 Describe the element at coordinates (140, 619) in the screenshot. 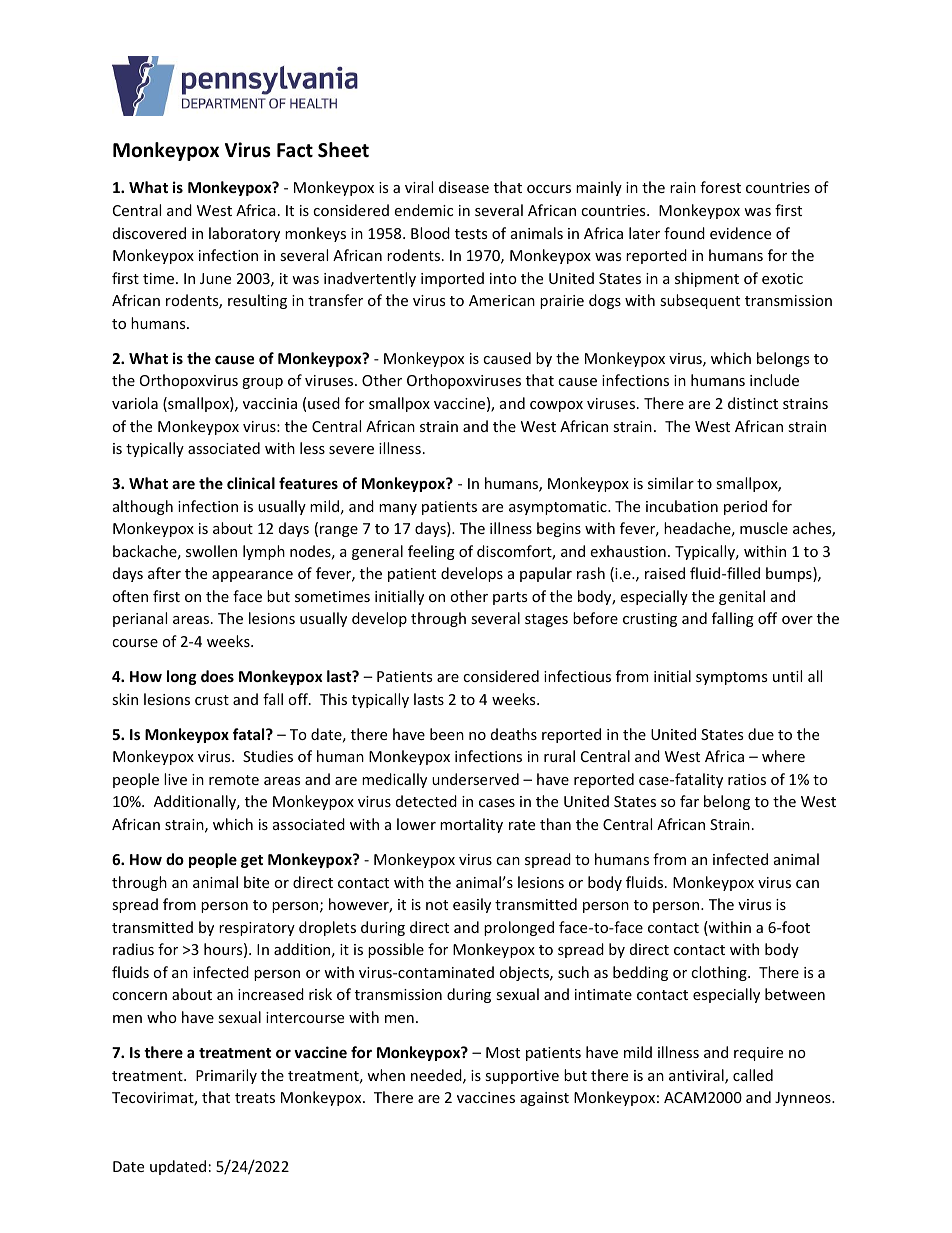

I see `perianal` at that location.
